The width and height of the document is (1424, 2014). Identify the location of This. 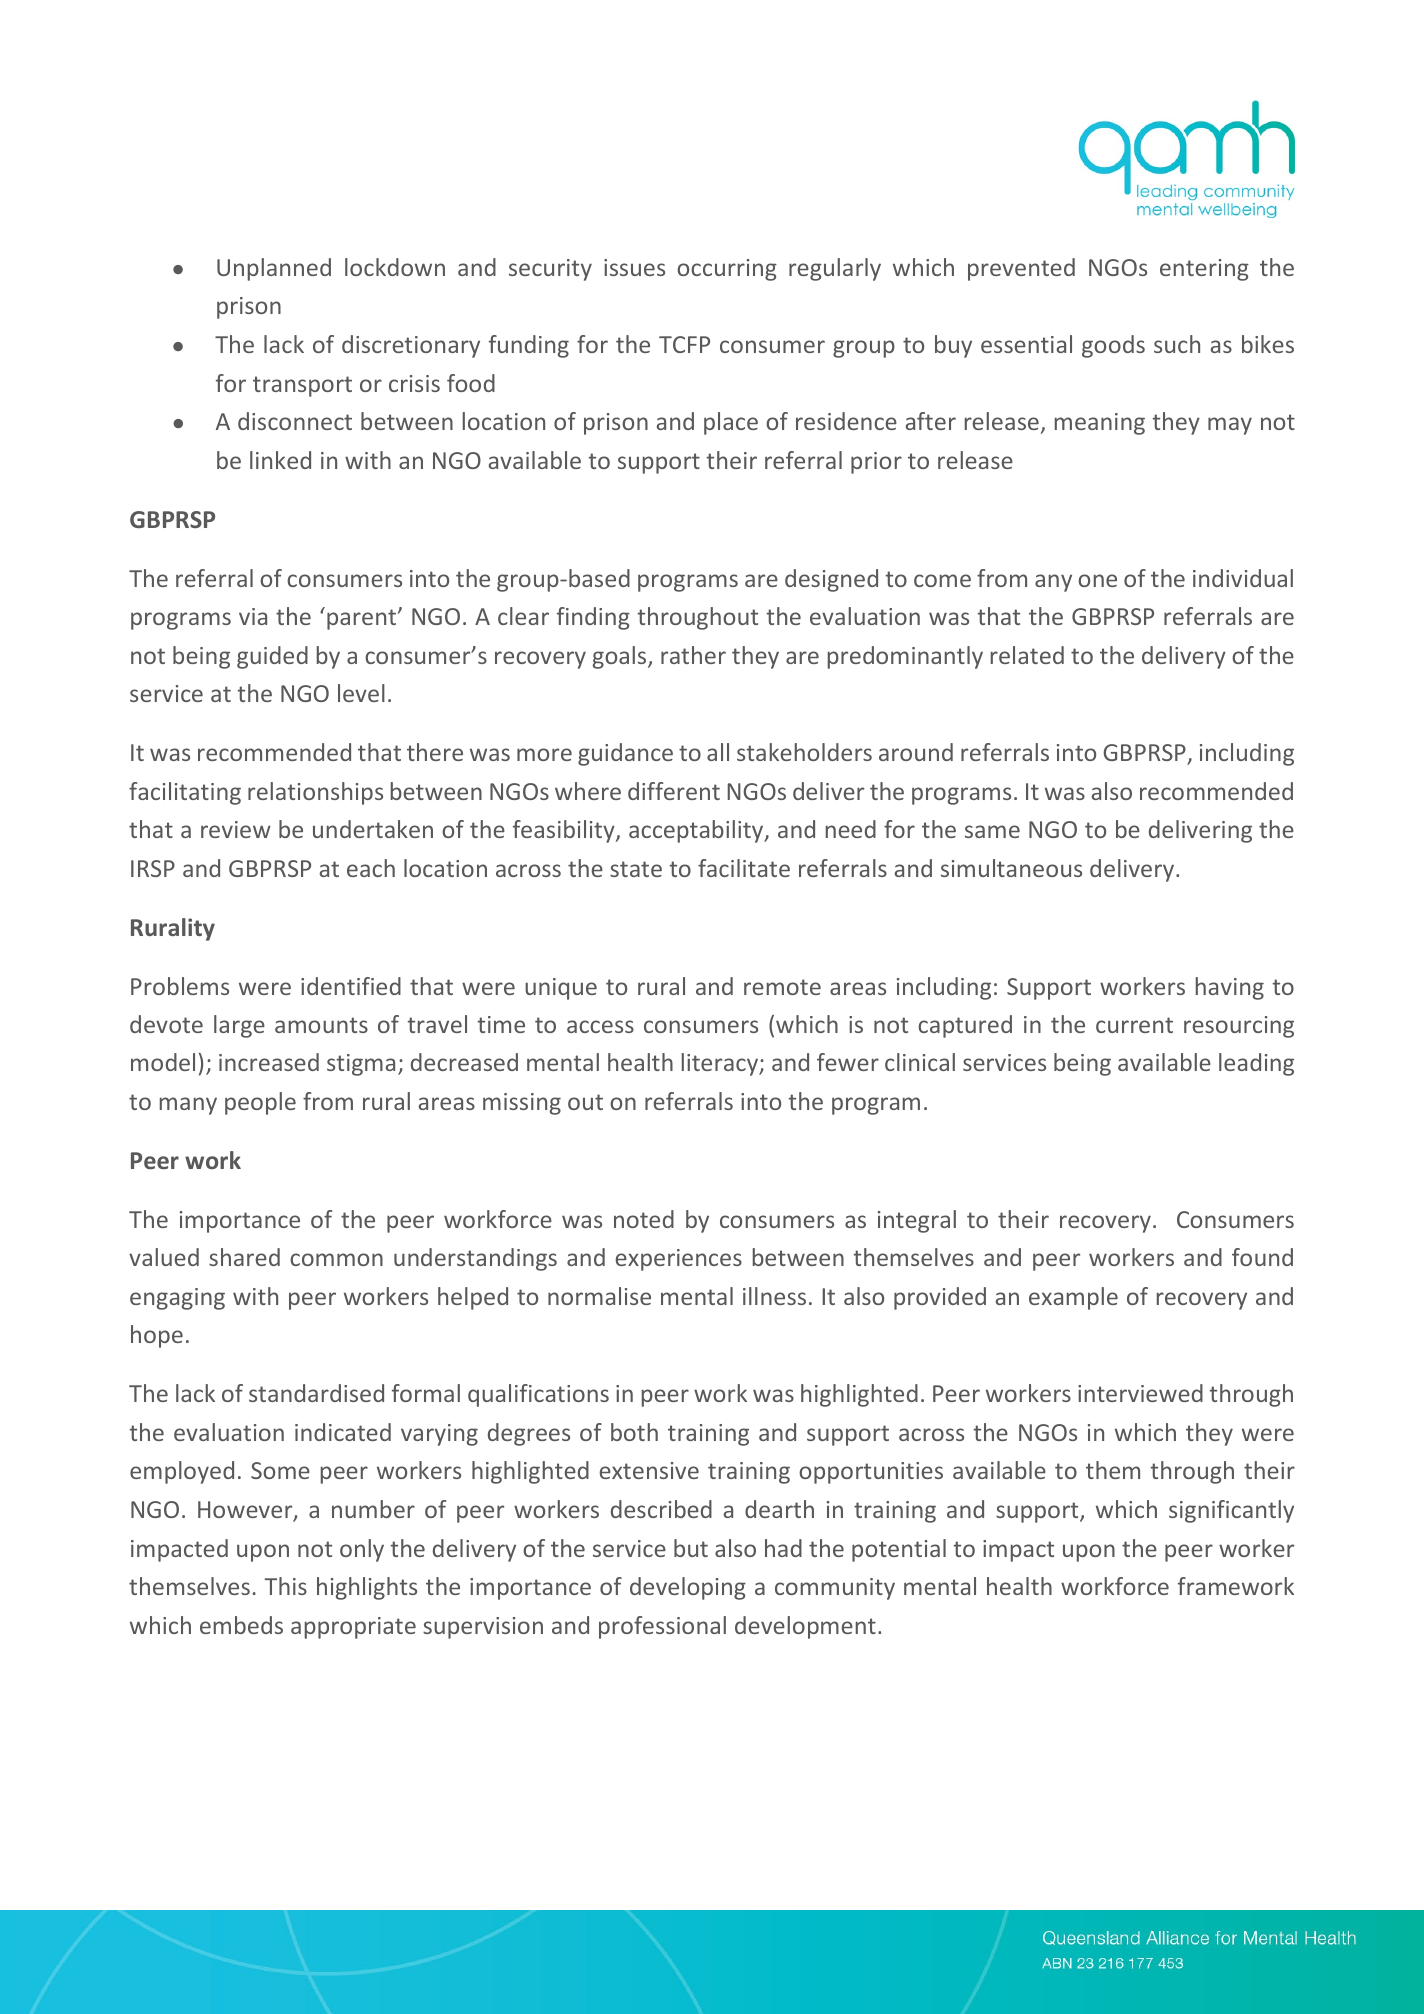
(286, 1586).
